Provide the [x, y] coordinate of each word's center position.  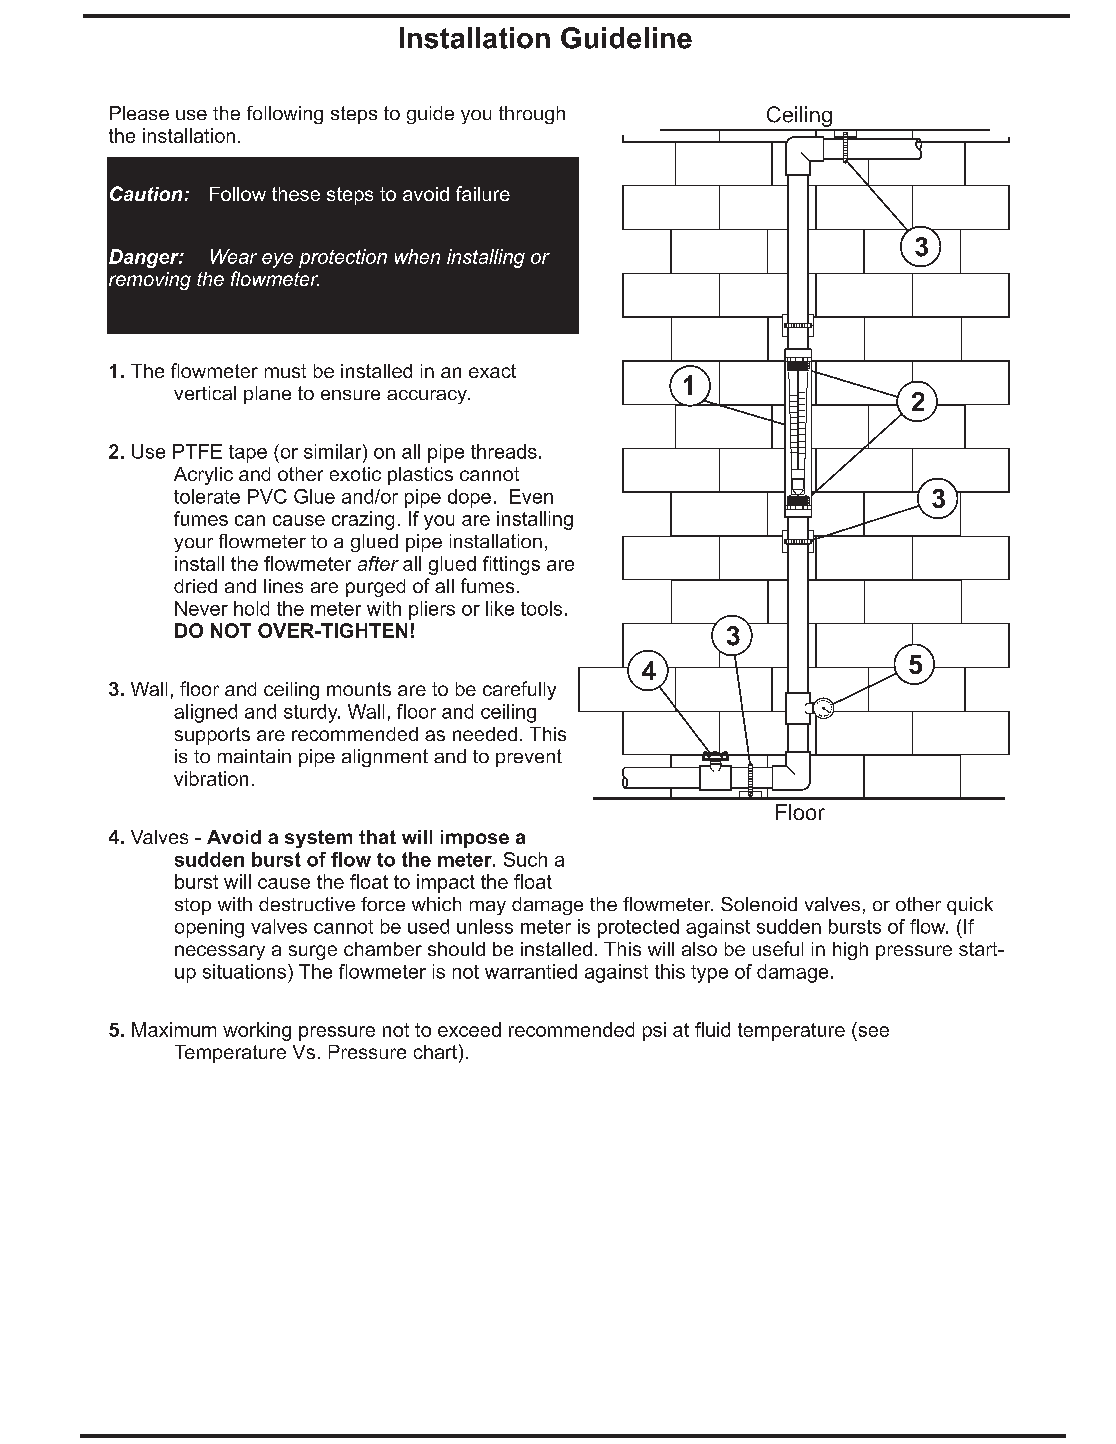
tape [248, 454]
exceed [469, 1029]
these [296, 194]
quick [970, 906]
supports [212, 736]
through [532, 115]
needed [485, 734]
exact [492, 371]
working [257, 1031]
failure [483, 193]
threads [504, 451]
